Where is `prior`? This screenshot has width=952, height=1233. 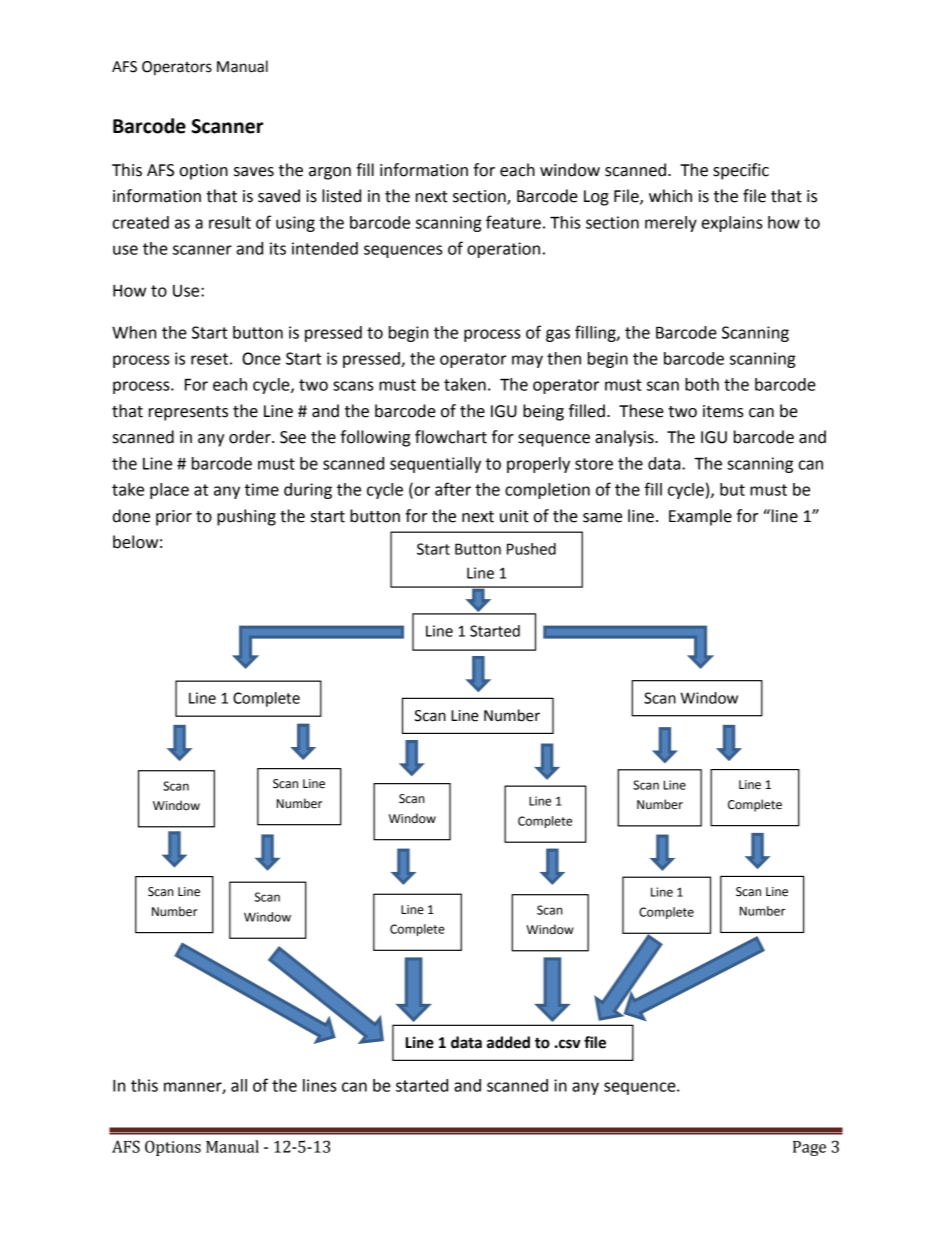 prior is located at coordinates (174, 518).
